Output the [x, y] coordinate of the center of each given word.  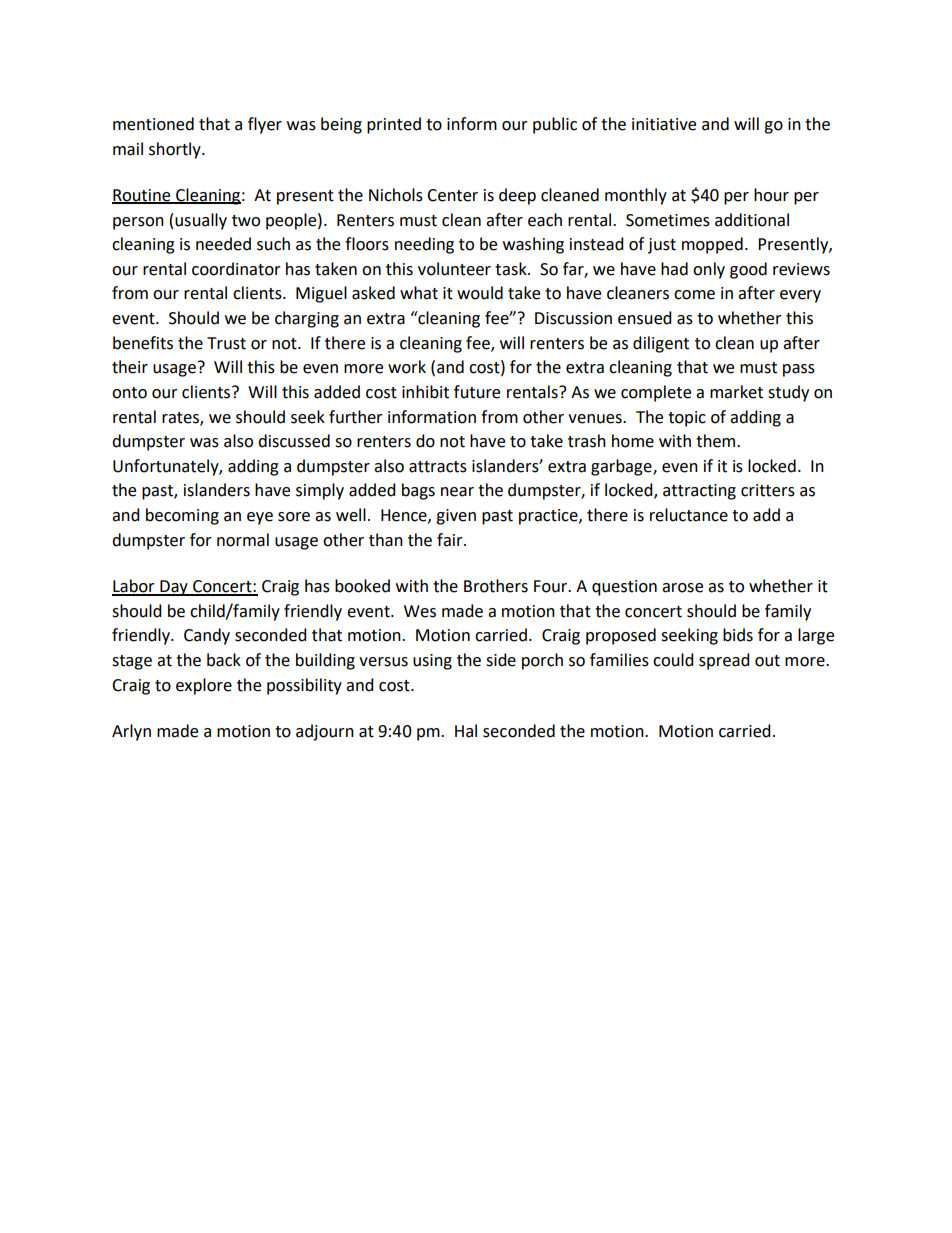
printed [394, 125]
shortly [176, 150]
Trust [226, 343]
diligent [661, 344]
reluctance [689, 515]
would [480, 293]
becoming [182, 516]
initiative [664, 124]
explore [204, 686]
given [456, 517]
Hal [466, 731]
